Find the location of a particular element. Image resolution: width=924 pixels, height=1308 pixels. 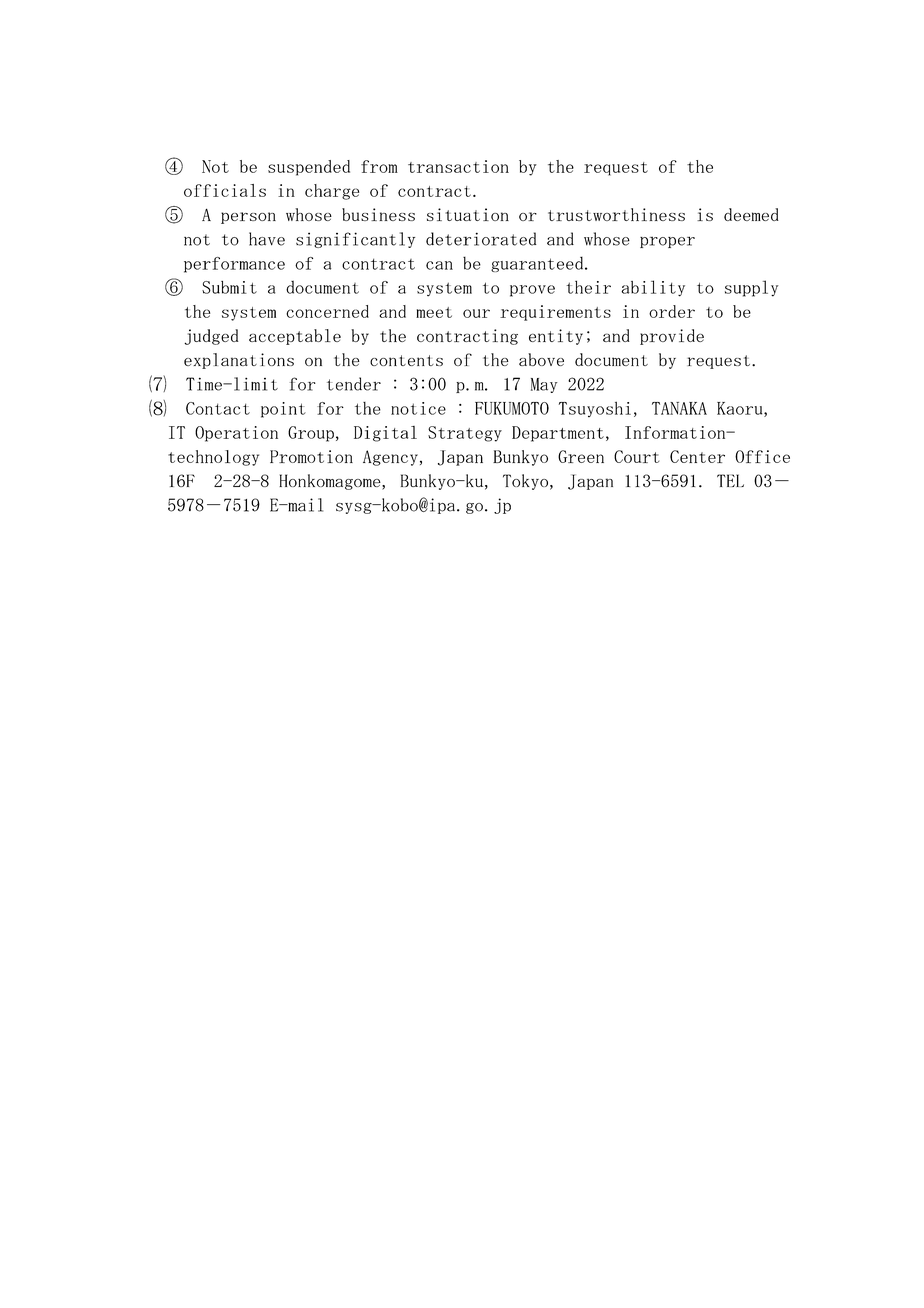

order is located at coordinates (672, 311).
